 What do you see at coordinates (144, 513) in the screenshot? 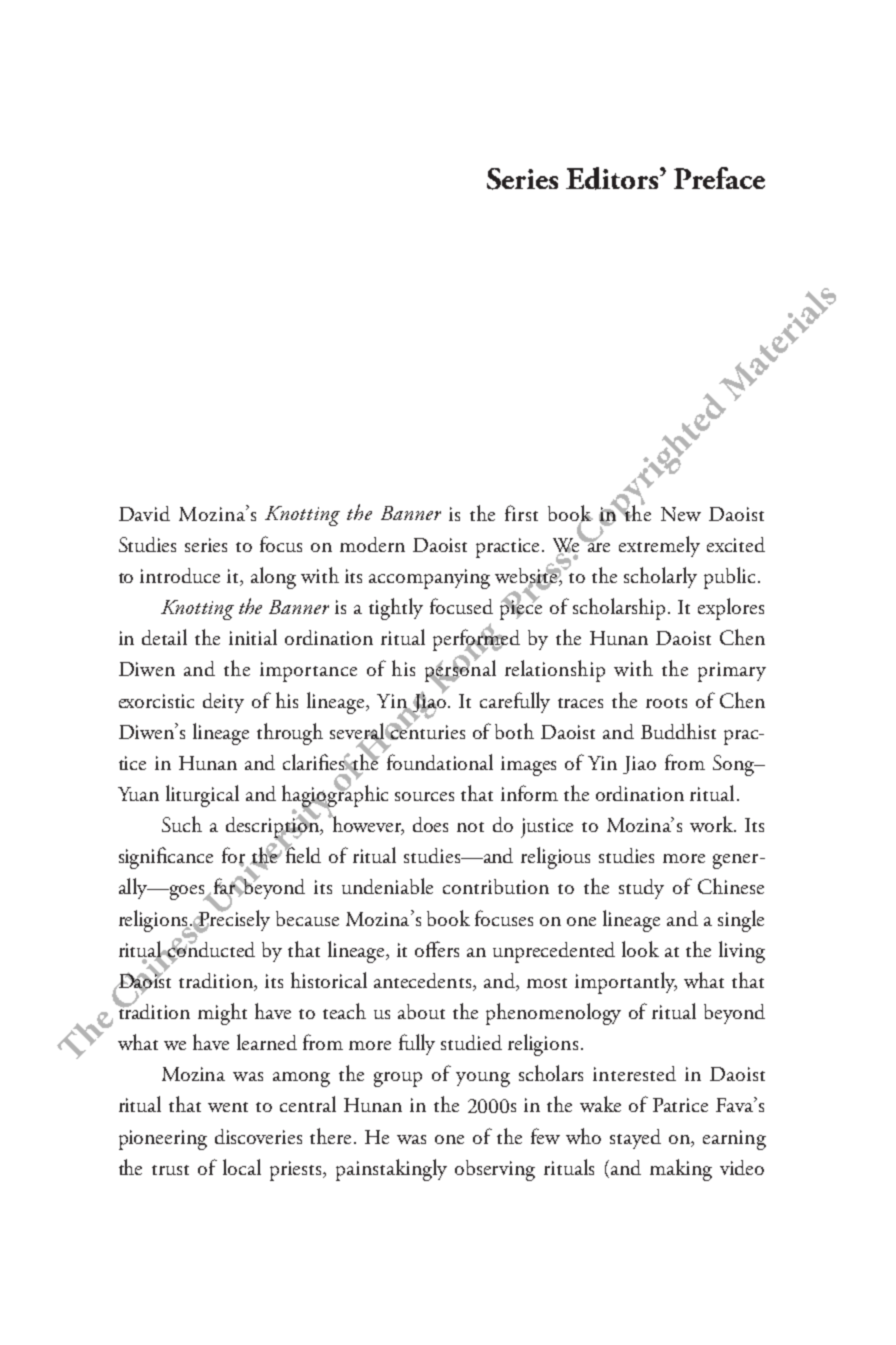
I see `David` at bounding box center [144, 513].
